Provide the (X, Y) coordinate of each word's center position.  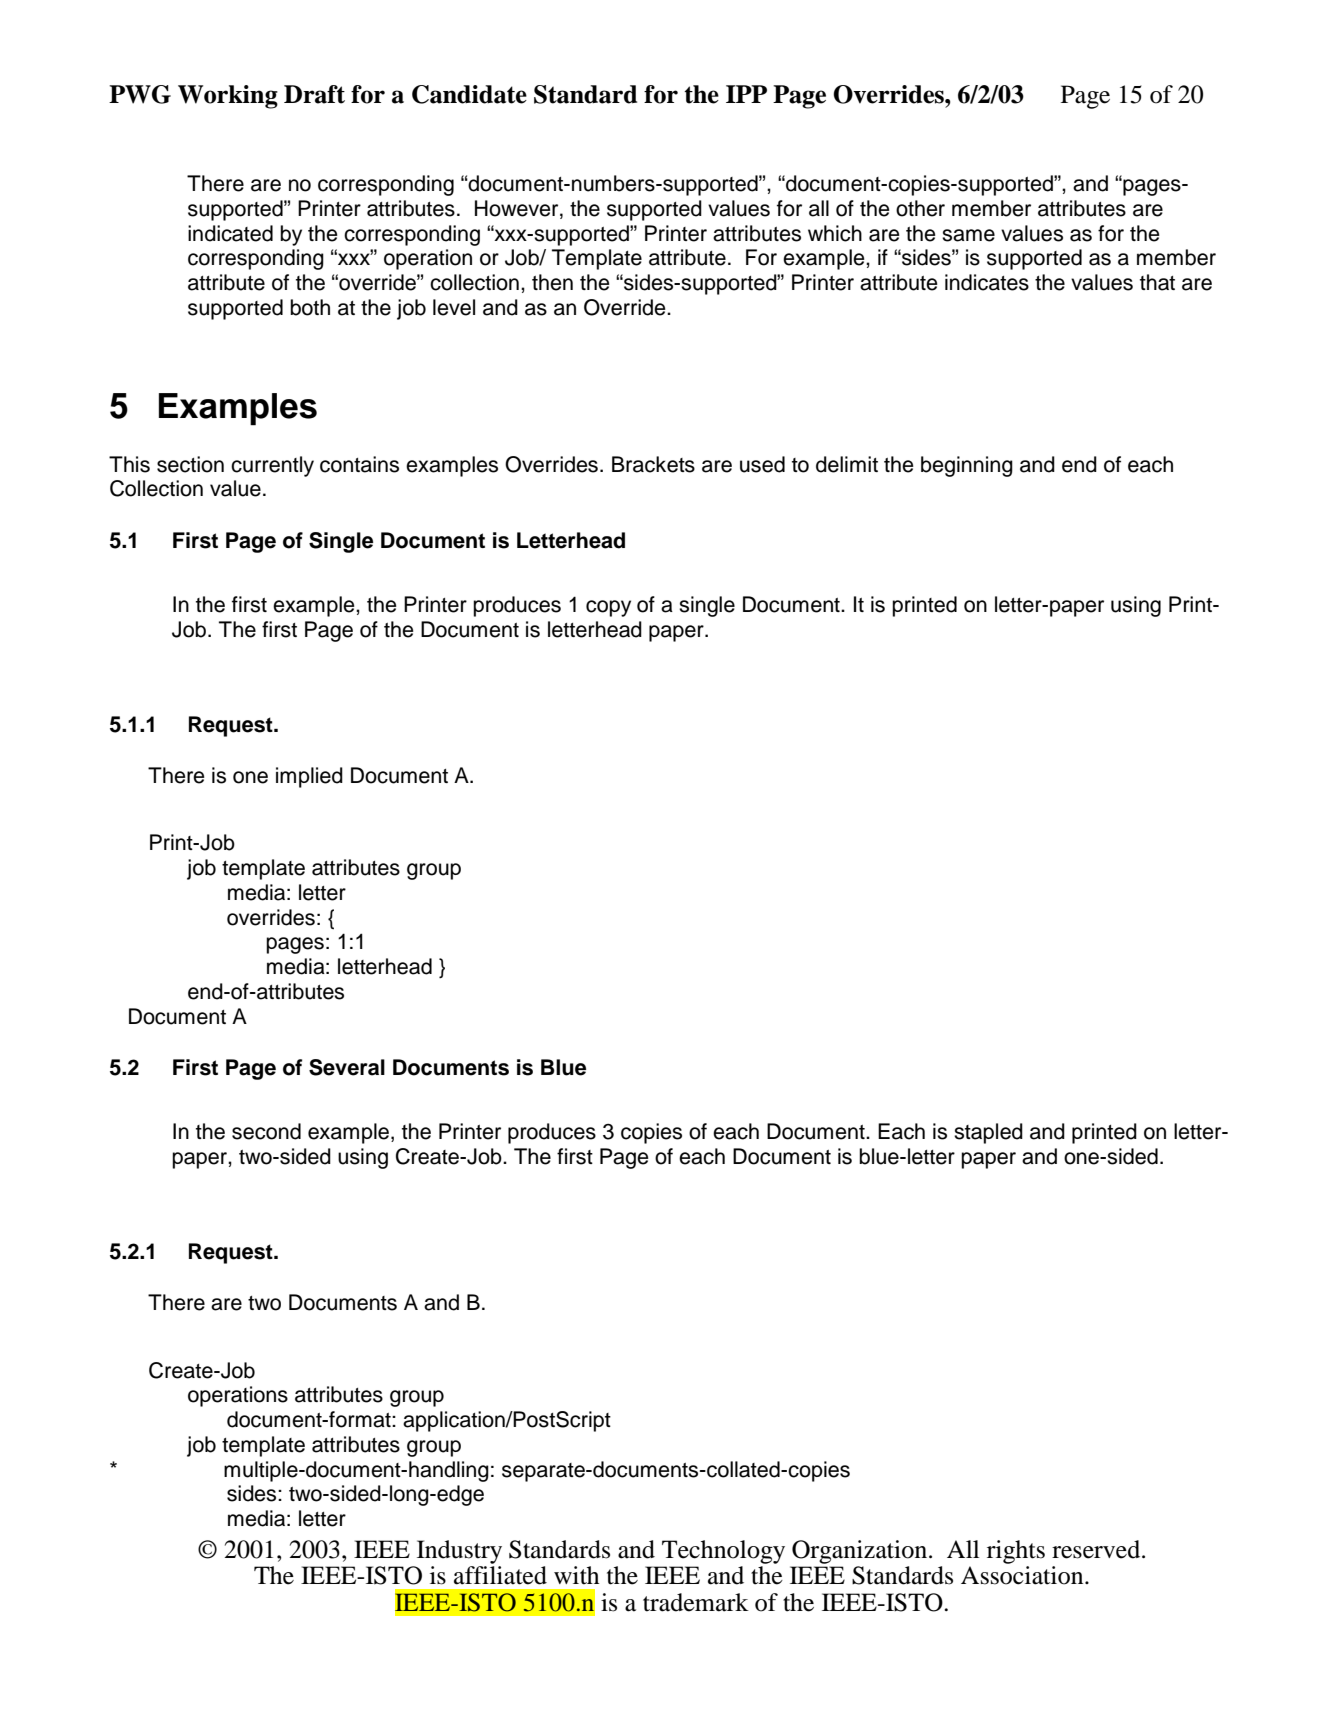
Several (347, 1067)
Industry (458, 1553)
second (266, 1131)
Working (228, 97)
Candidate (469, 94)
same (968, 235)
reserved (1097, 1549)
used (762, 464)
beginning (967, 466)
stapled (988, 1133)
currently (272, 466)
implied (309, 777)
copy (608, 608)
